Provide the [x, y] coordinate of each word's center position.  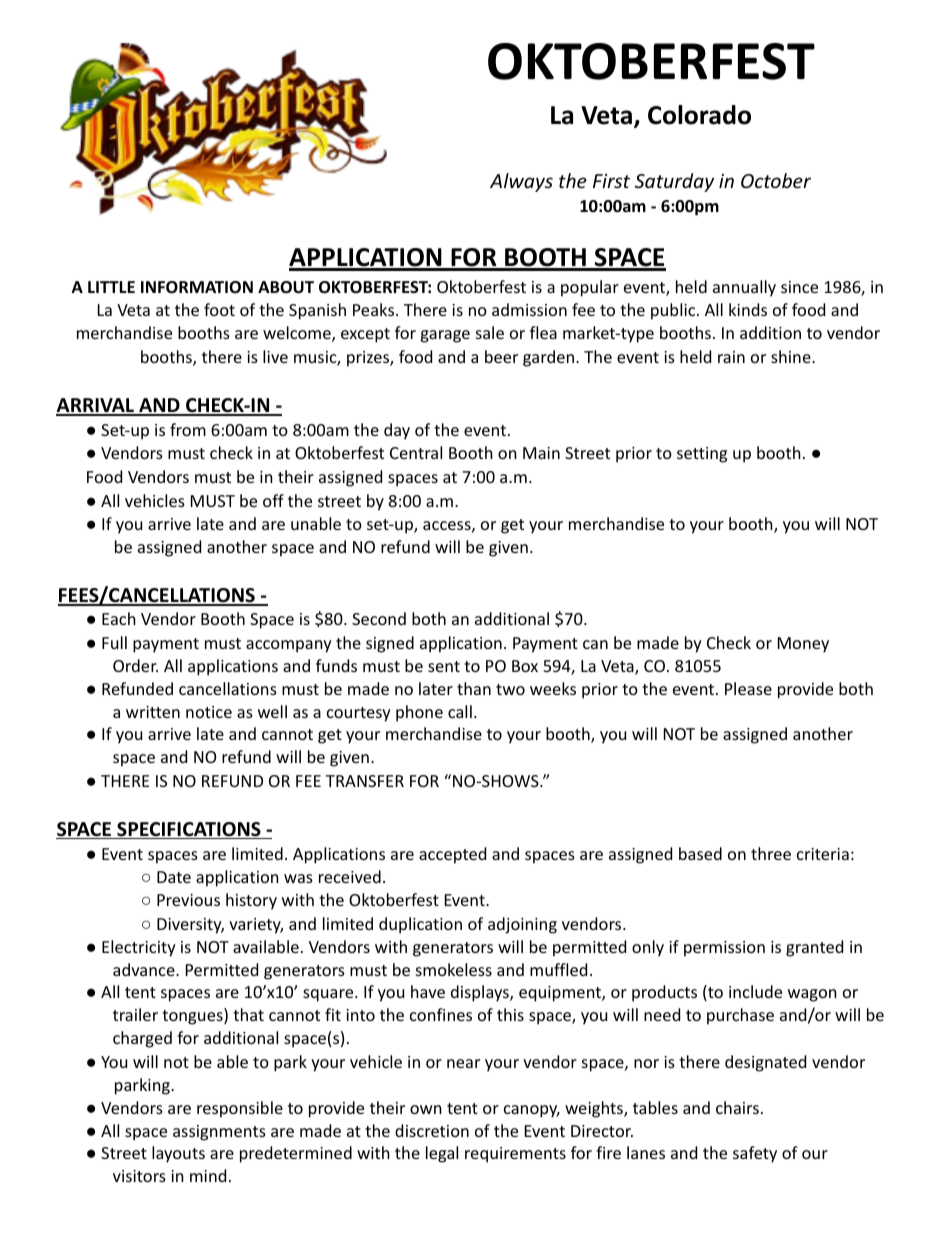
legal [442, 1154]
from [188, 429]
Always [521, 182]
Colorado [699, 115]
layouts [178, 1154]
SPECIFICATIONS [189, 830]
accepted [452, 855]
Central [416, 452]
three [771, 853]
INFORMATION [197, 287]
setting [702, 455]
